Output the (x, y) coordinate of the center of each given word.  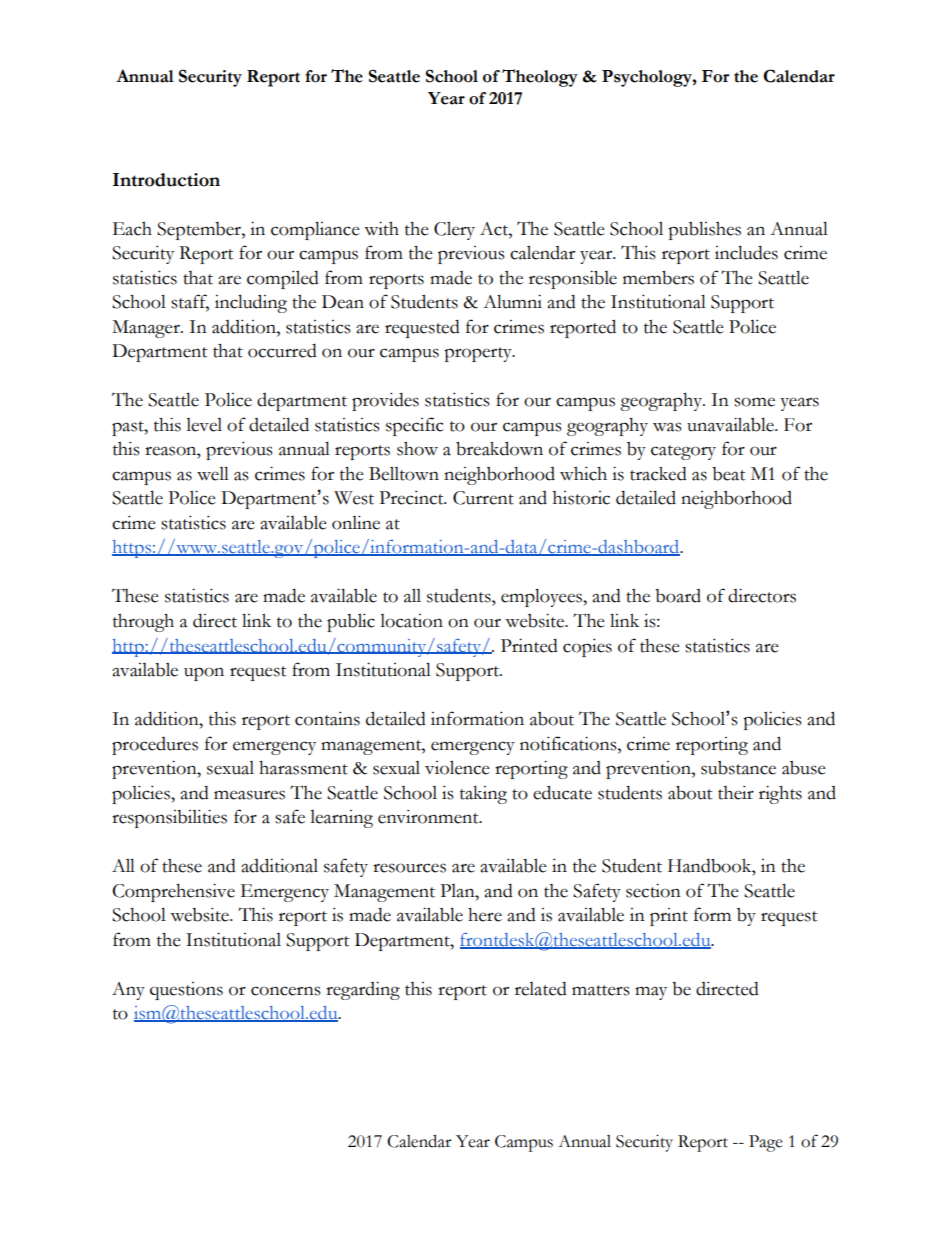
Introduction (166, 180)
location (411, 621)
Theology (540, 78)
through (143, 622)
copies (587, 647)
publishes (704, 230)
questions (186, 991)
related (541, 988)
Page (766, 1143)
